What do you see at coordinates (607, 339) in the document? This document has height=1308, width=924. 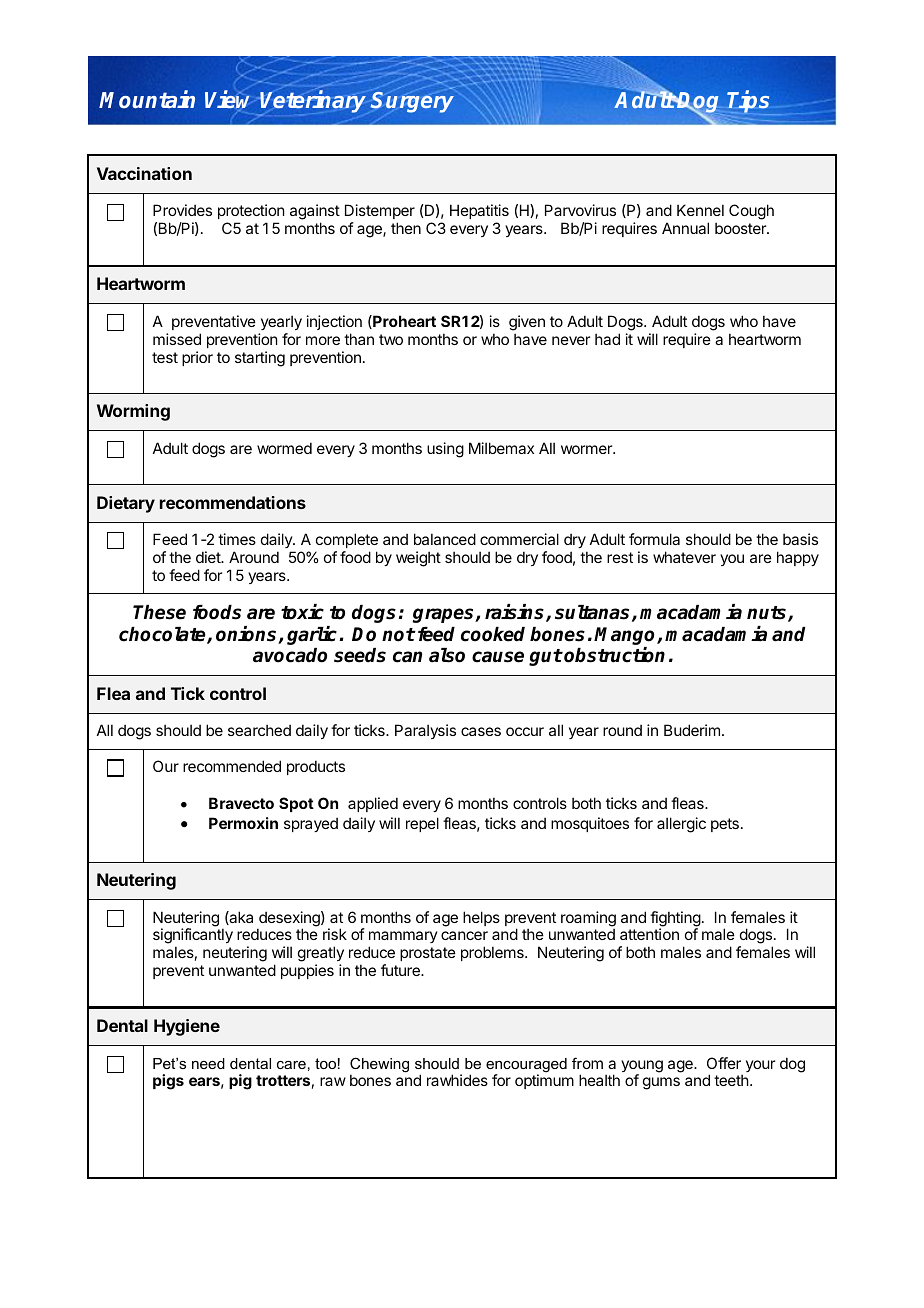 I see `had` at bounding box center [607, 339].
